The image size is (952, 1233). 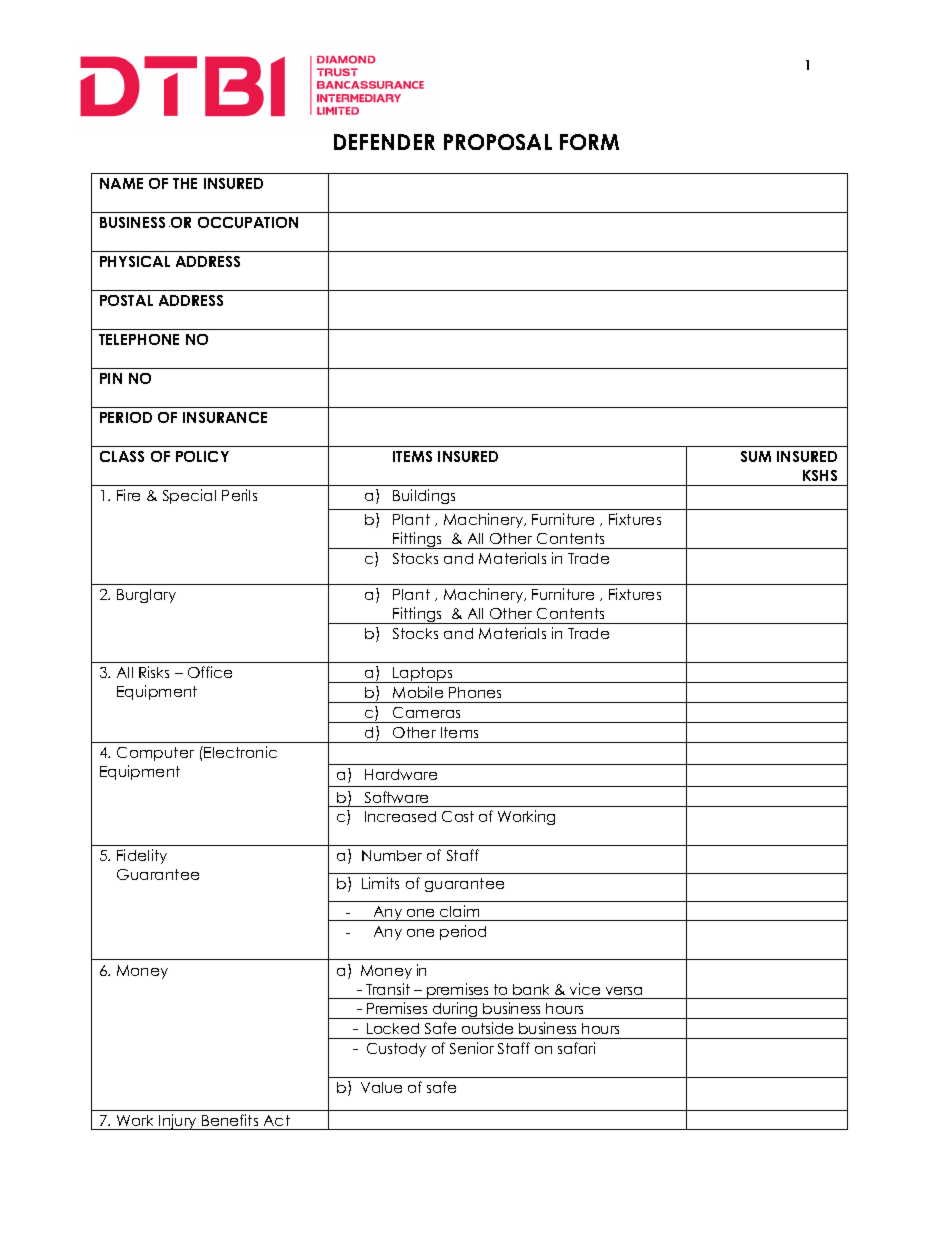 I want to click on Injury, so click(x=178, y=1122).
